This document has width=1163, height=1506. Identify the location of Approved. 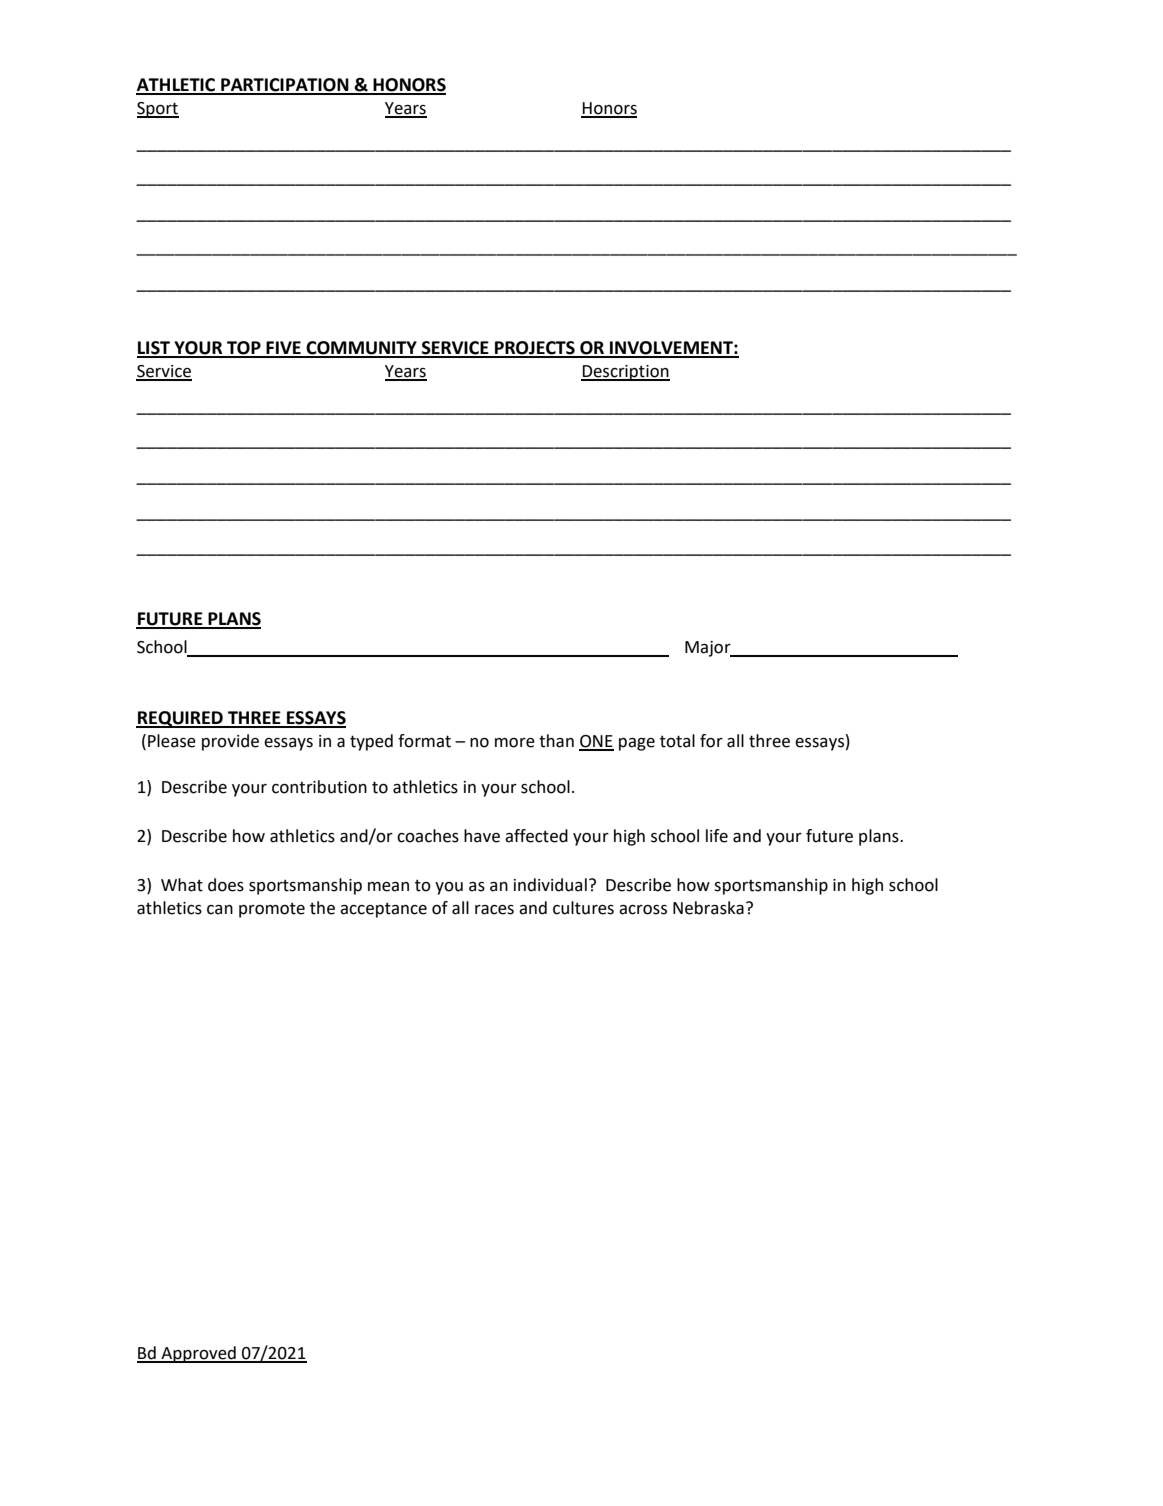
(198, 1354).
